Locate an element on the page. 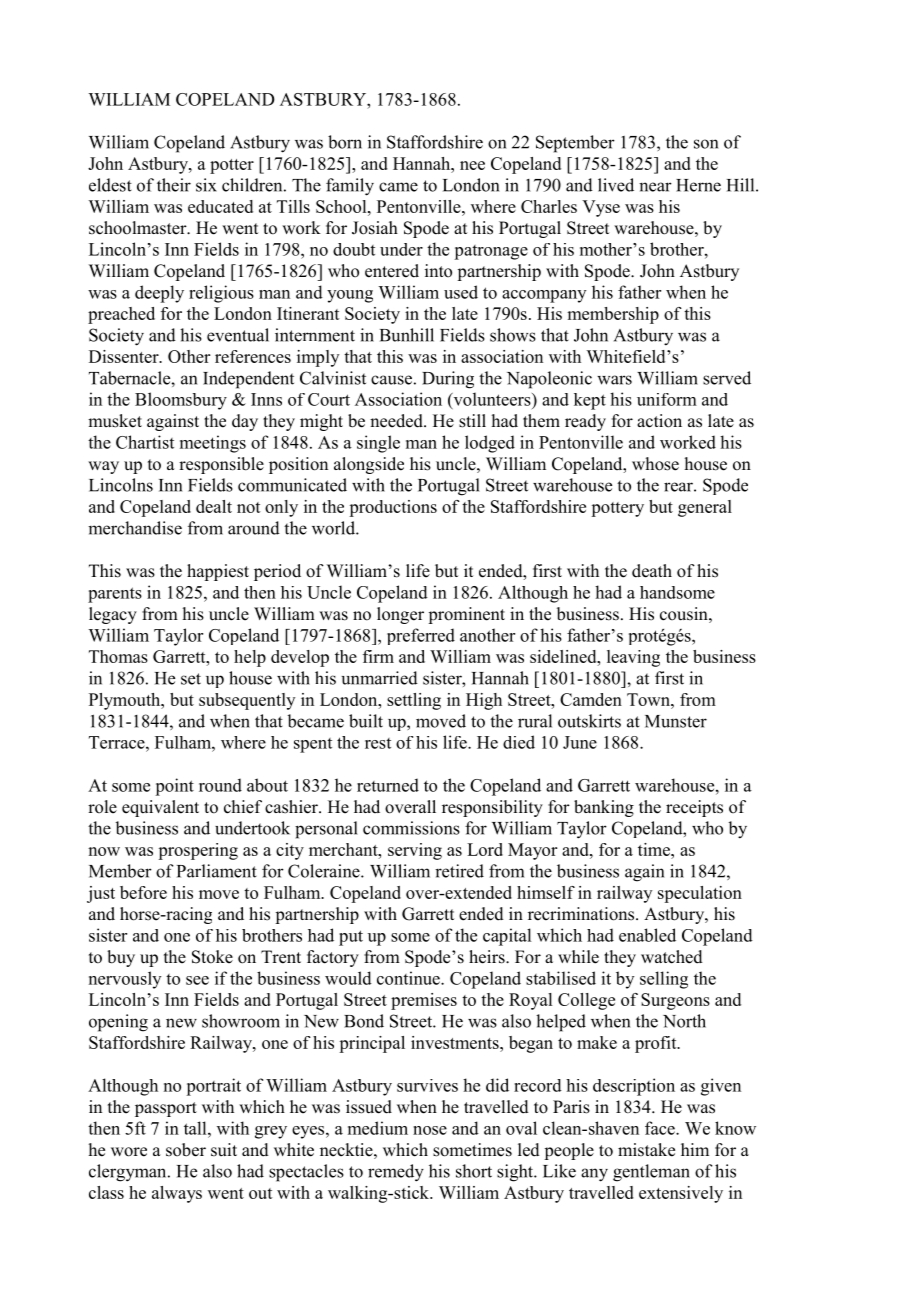  retired is located at coordinates (459, 871).
